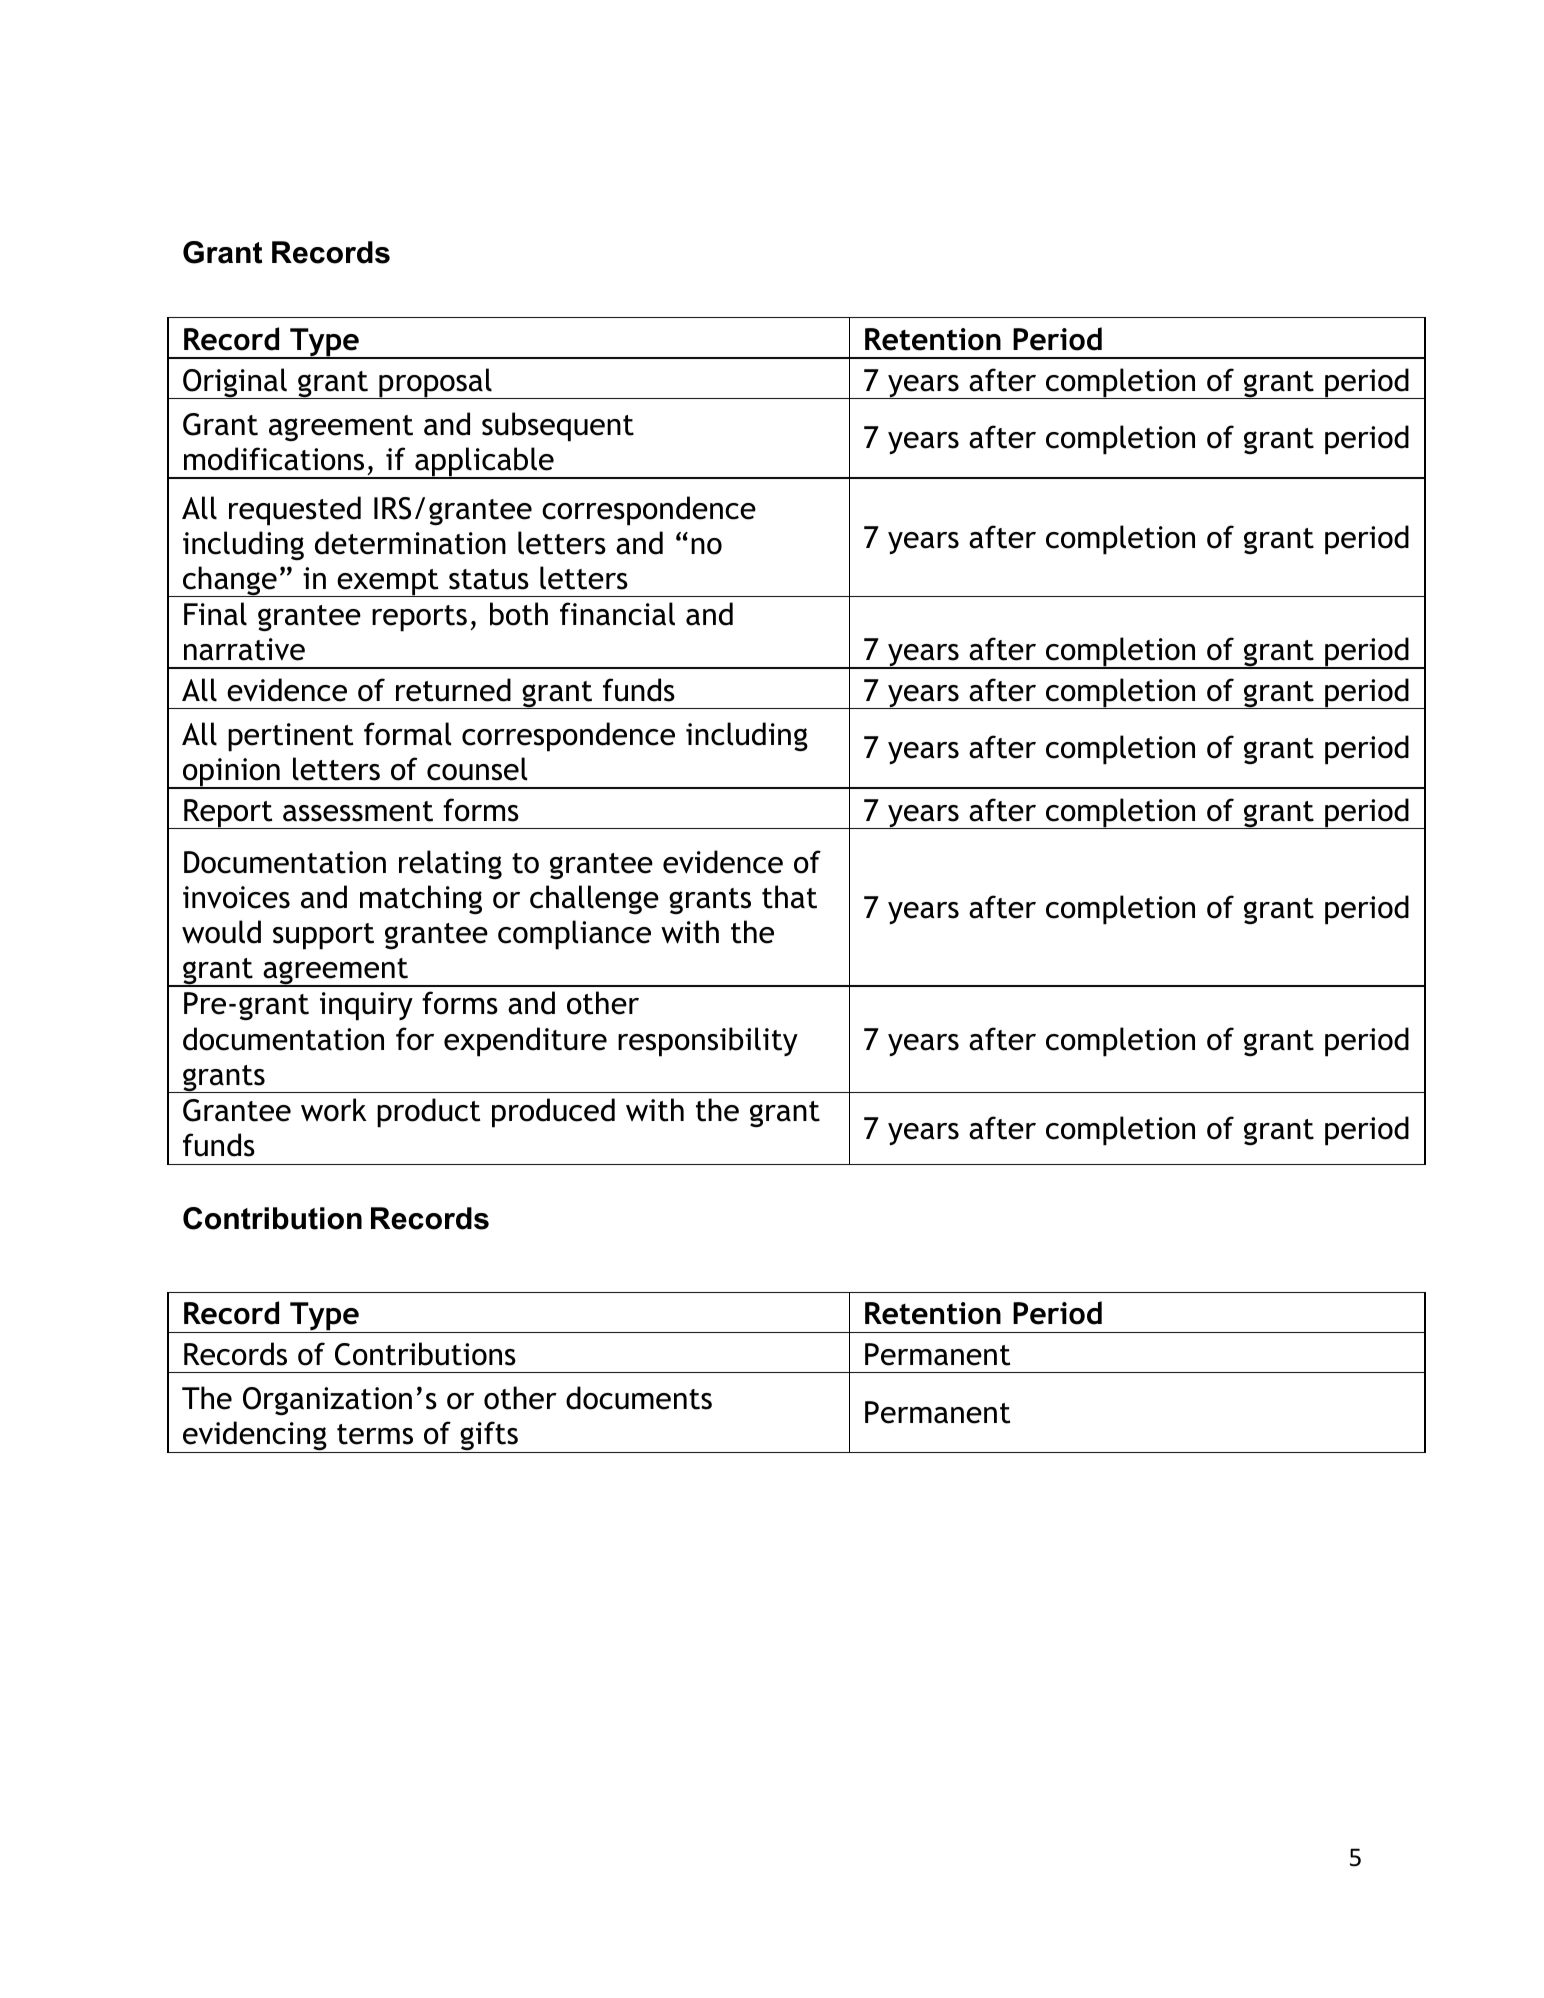 The width and height of the document is (1544, 1998). I want to click on expenditure, so click(525, 1042).
